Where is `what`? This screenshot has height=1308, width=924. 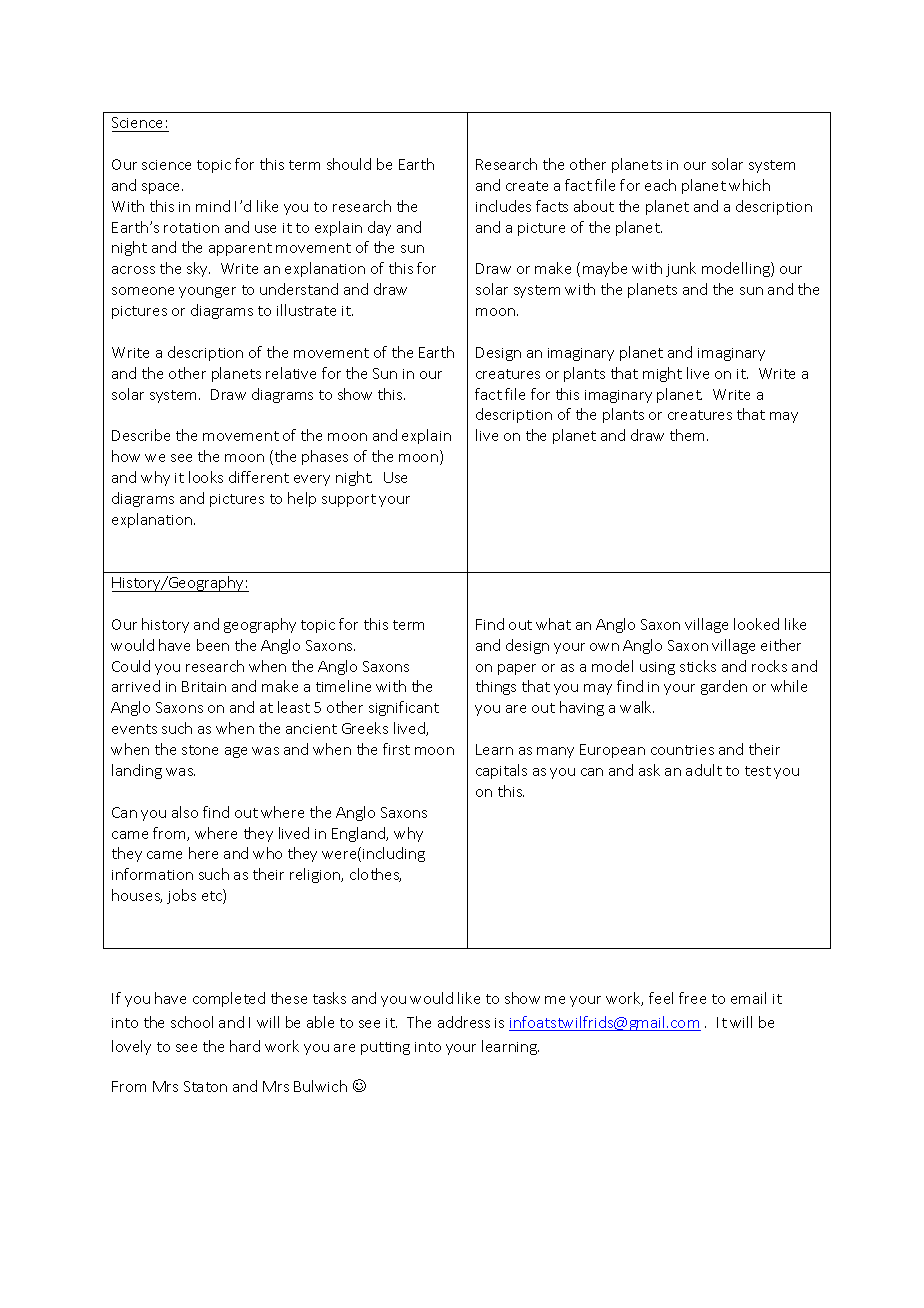
what is located at coordinates (553, 624).
